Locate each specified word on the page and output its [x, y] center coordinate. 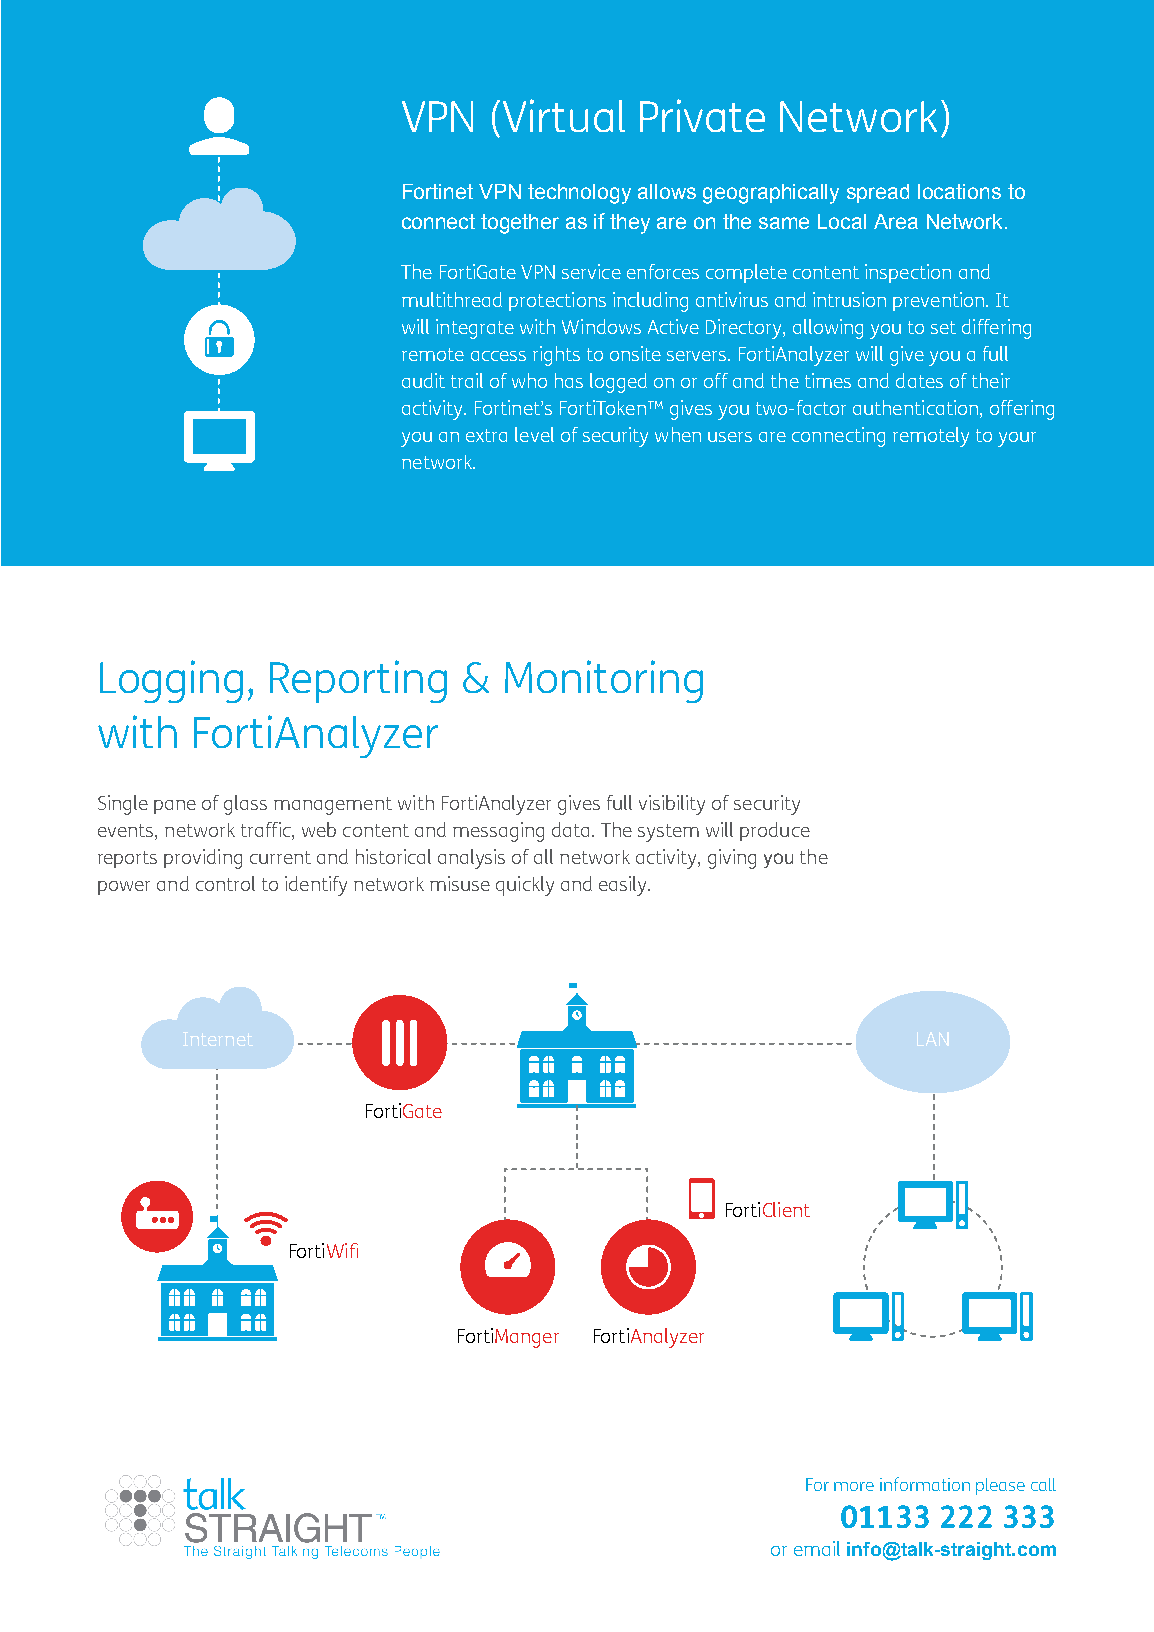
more [854, 1486]
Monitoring [604, 681]
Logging [171, 681]
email [817, 1548]
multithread [452, 299]
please [1000, 1486]
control [225, 883]
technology [579, 194]
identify [316, 886]
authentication [915, 407]
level [534, 434]
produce [775, 831]
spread [878, 193]
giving [732, 859]
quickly [525, 886]
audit [423, 380]
